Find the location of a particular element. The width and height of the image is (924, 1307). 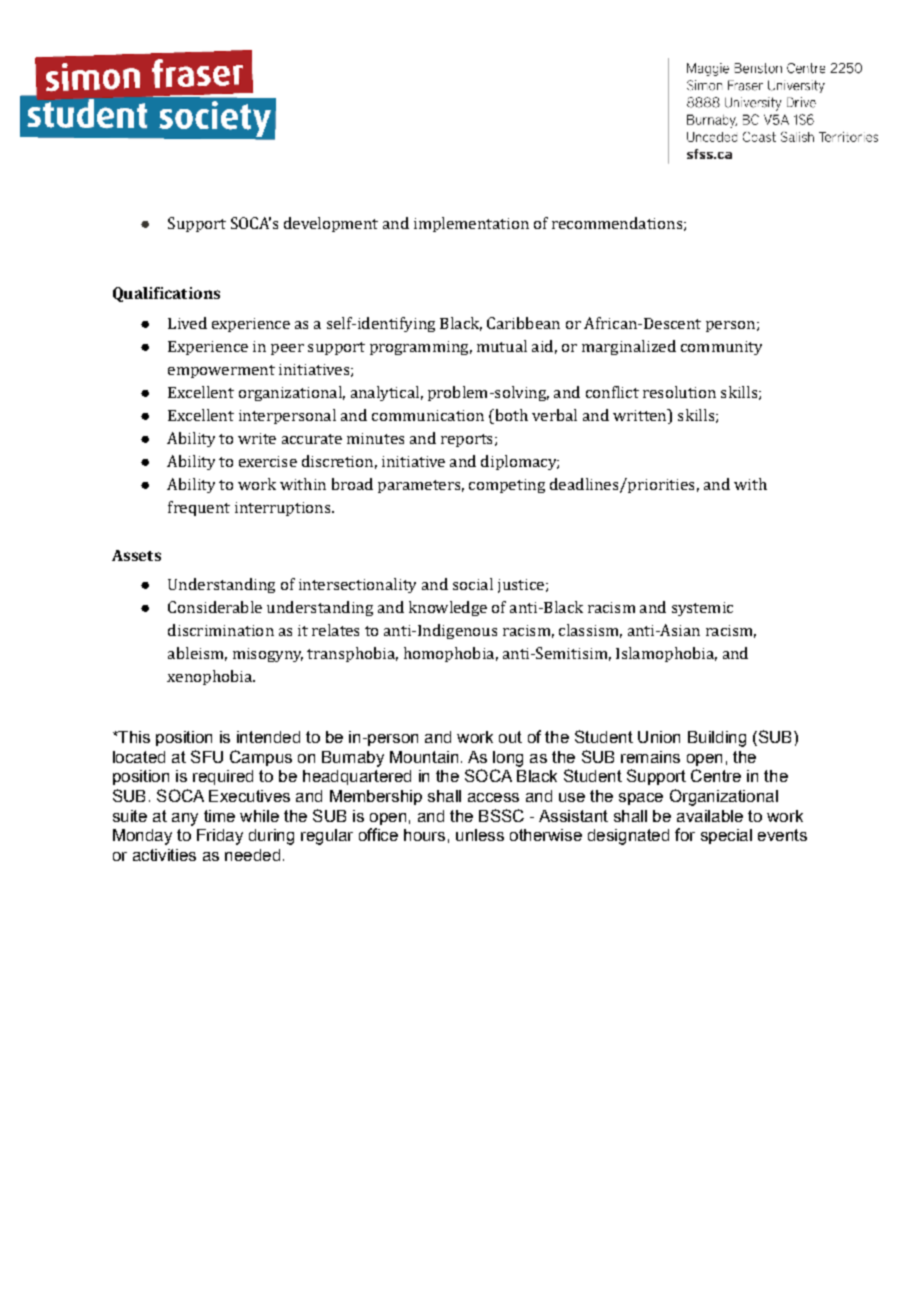

xenophobia is located at coordinates (210, 677).
